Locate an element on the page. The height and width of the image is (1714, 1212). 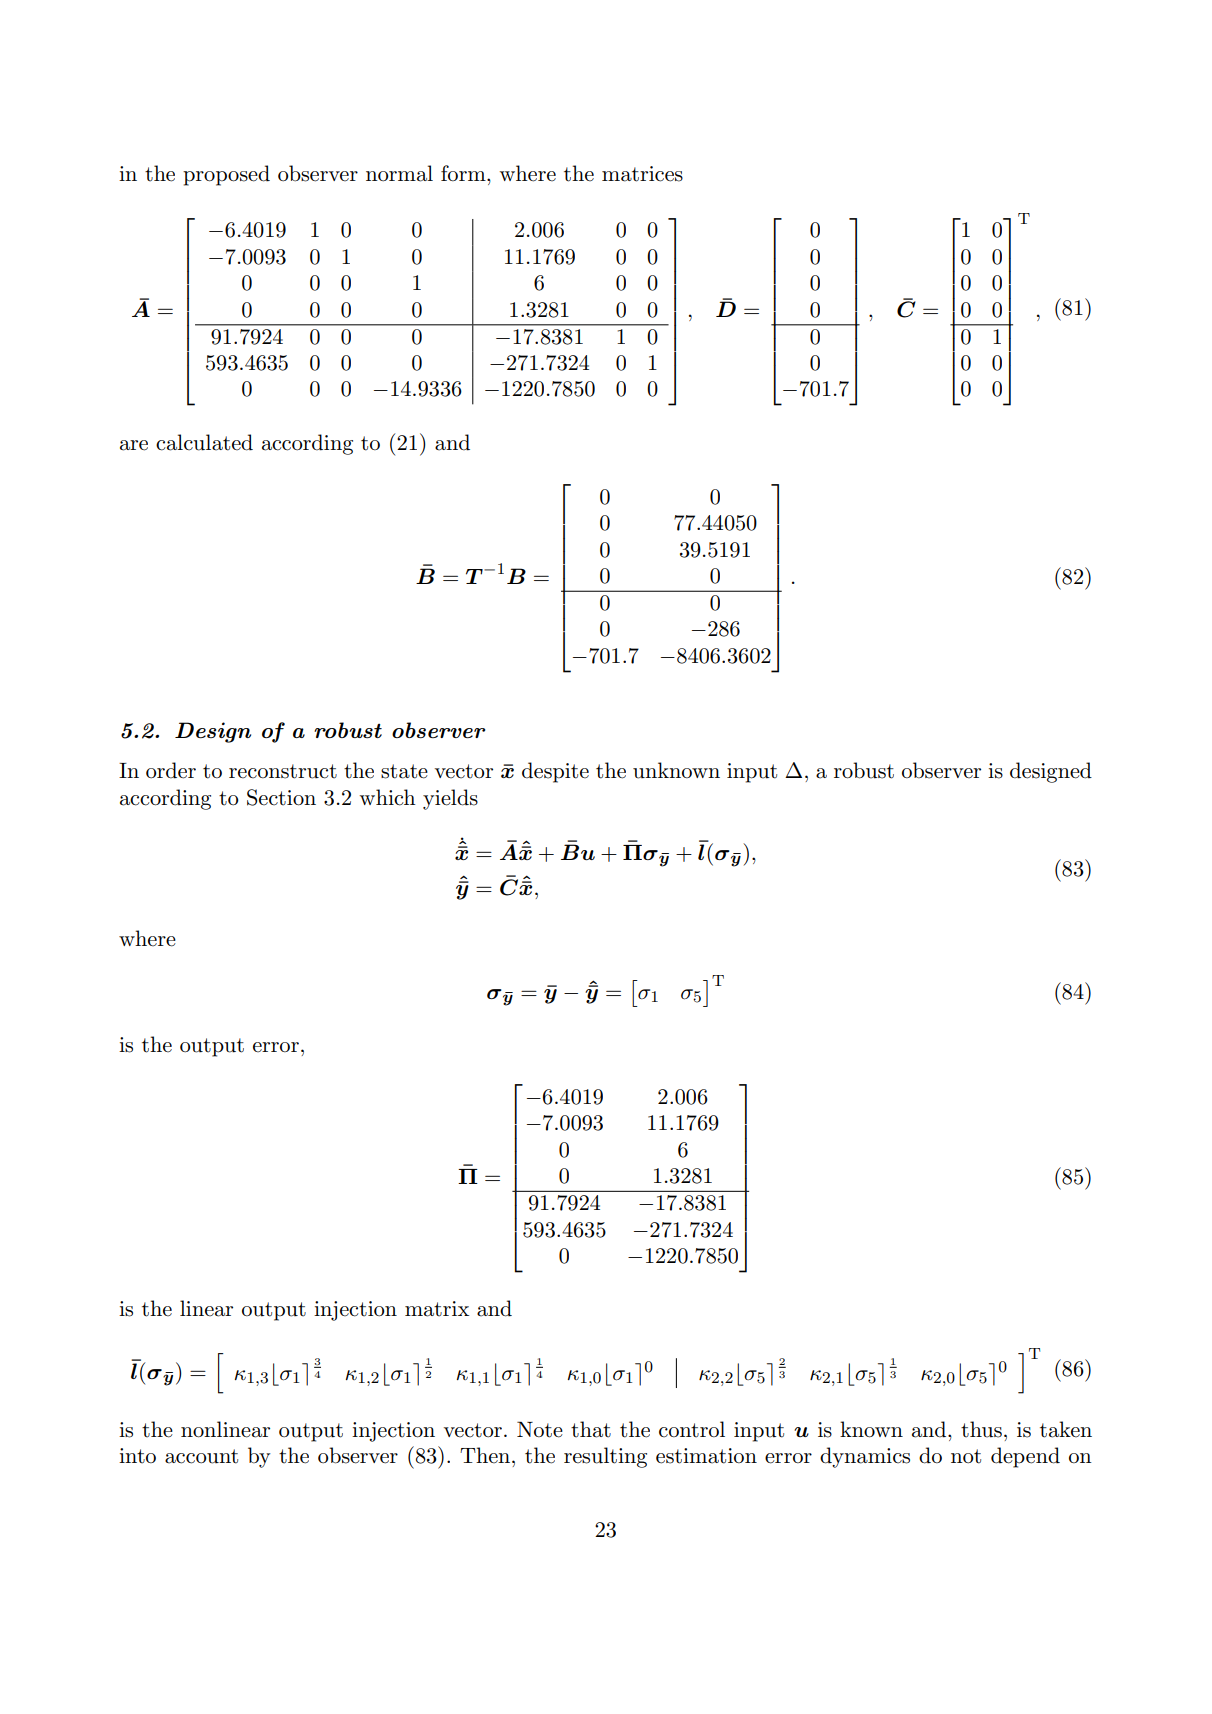
Section is located at coordinates (281, 797).
